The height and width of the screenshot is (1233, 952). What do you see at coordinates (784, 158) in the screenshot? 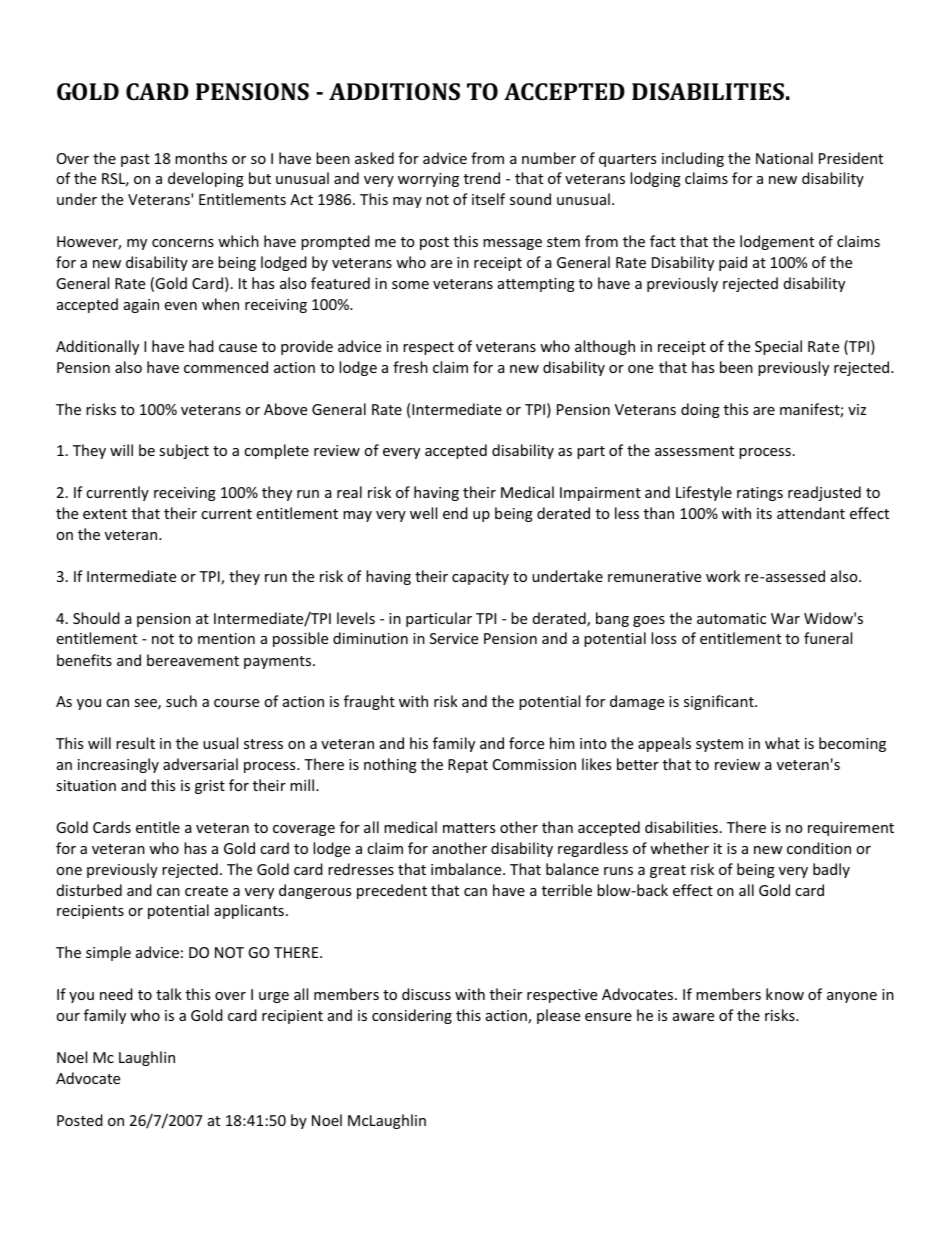
I see `National` at bounding box center [784, 158].
